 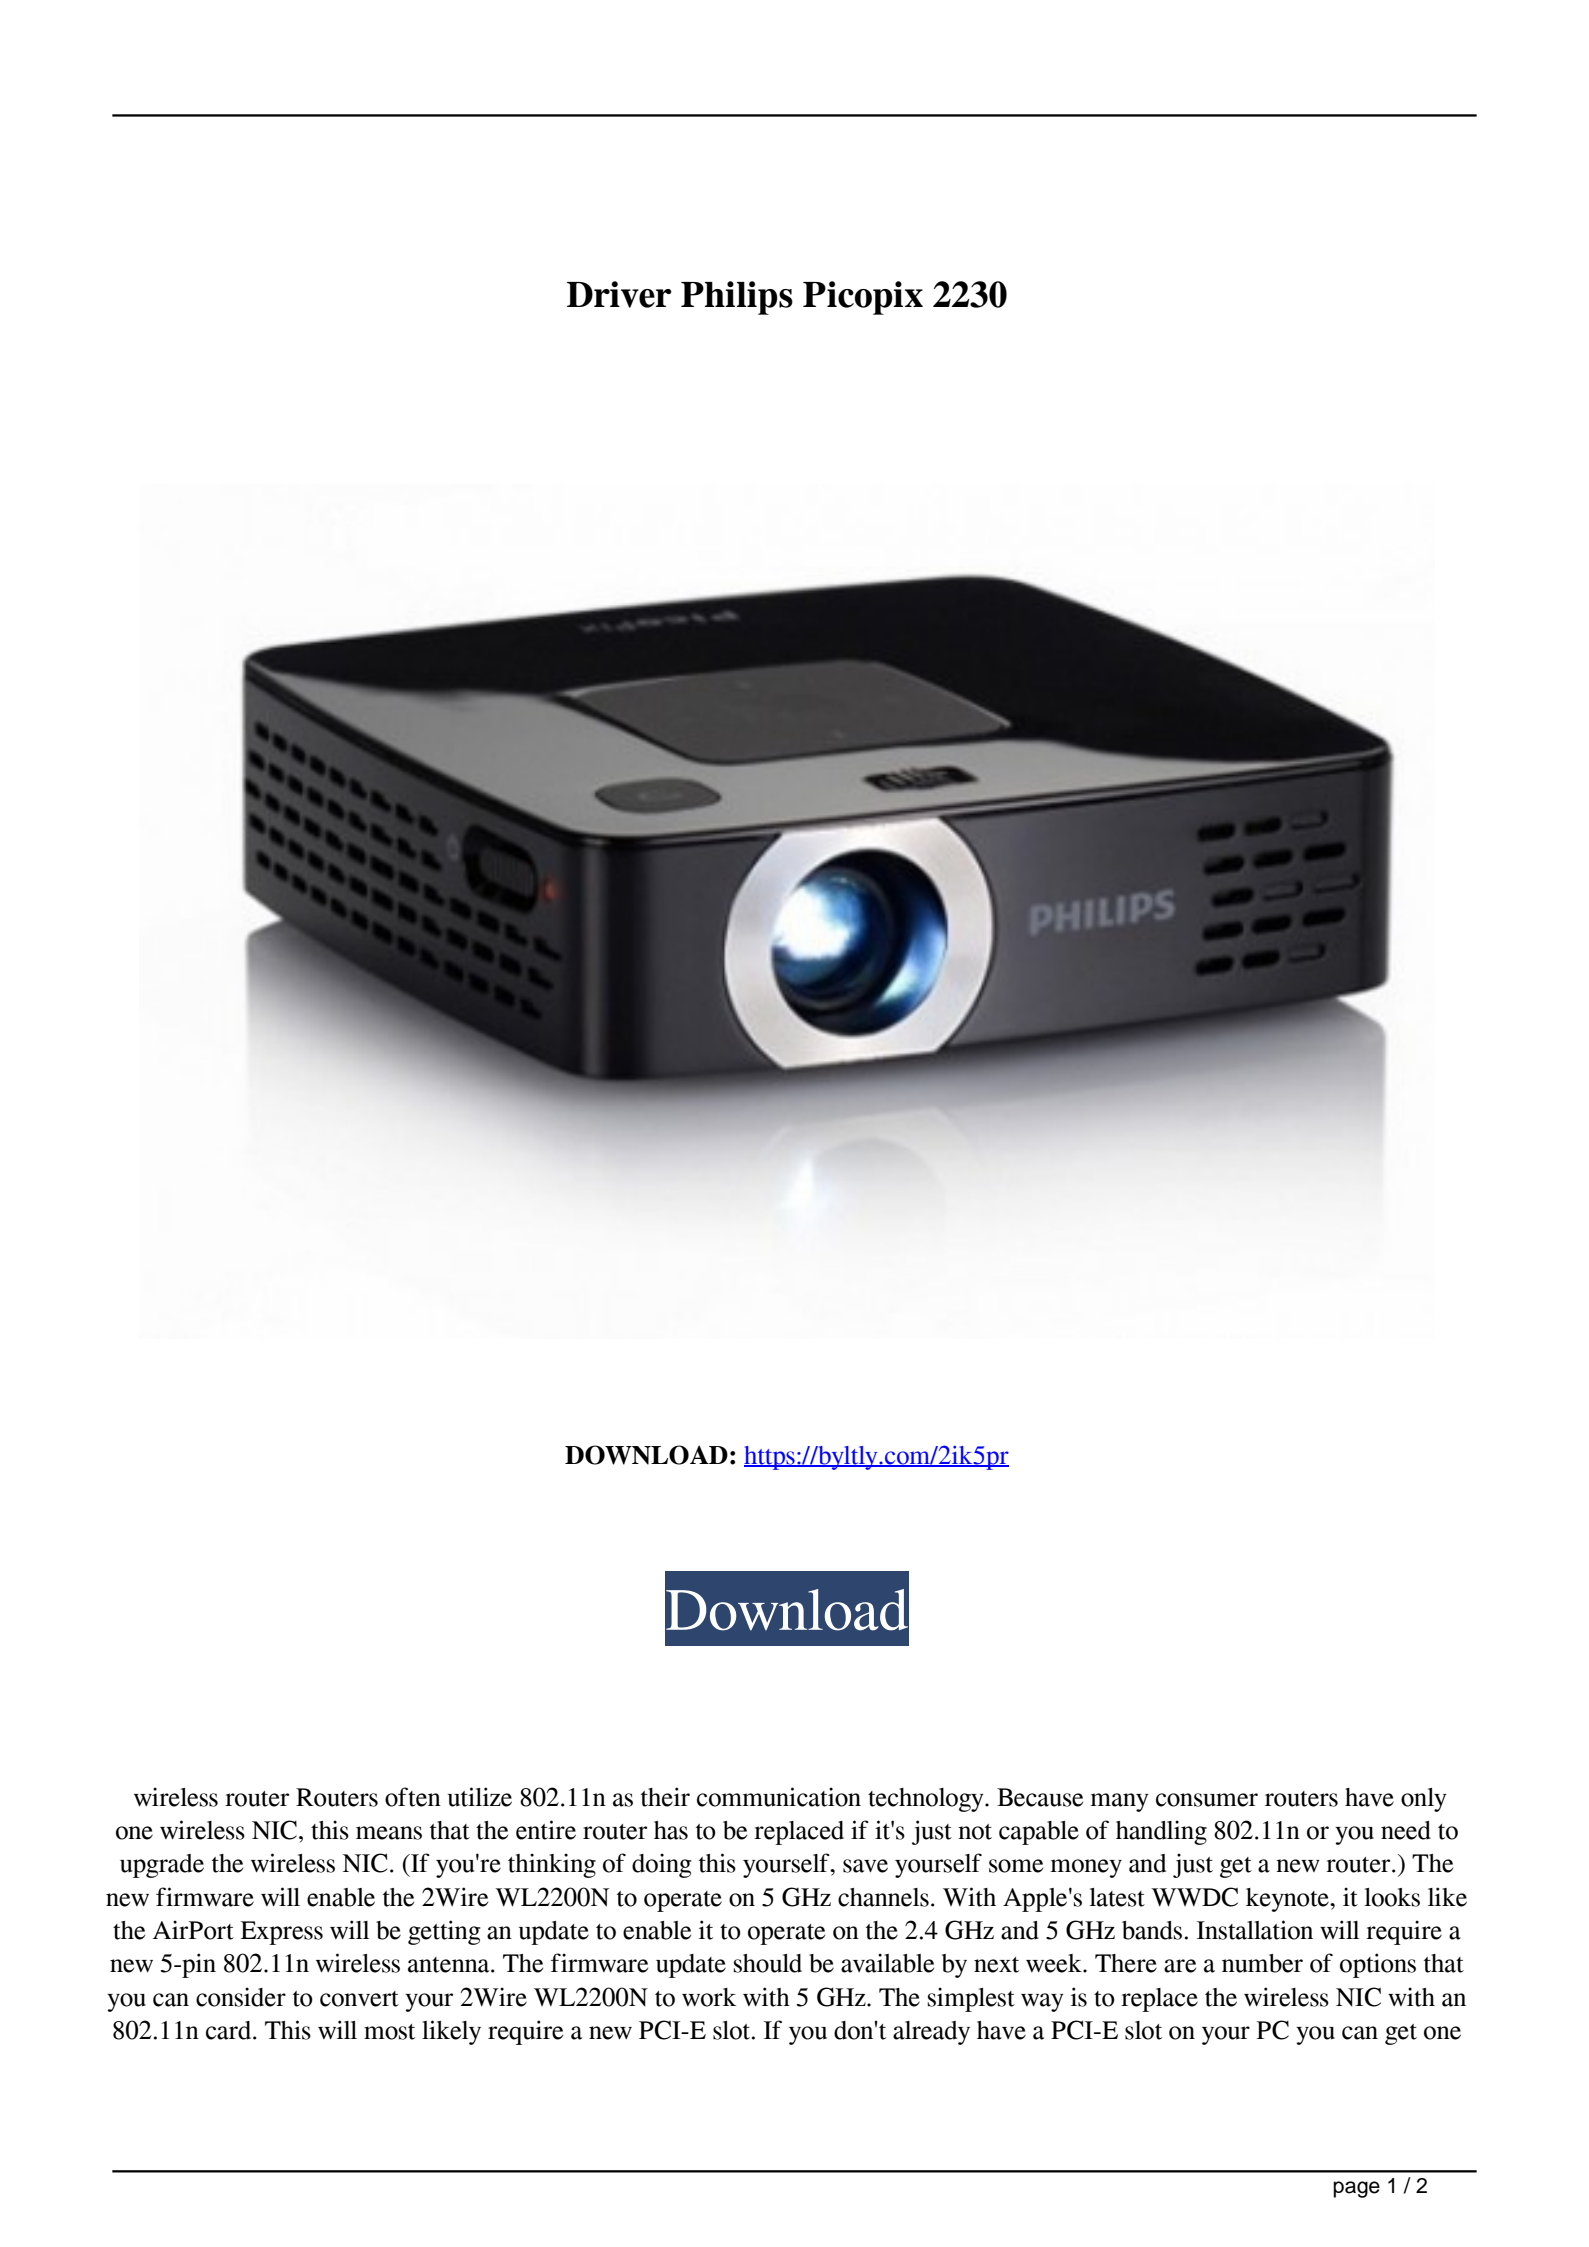 What do you see at coordinates (779, 1797) in the document?
I see `communication` at bounding box center [779, 1797].
